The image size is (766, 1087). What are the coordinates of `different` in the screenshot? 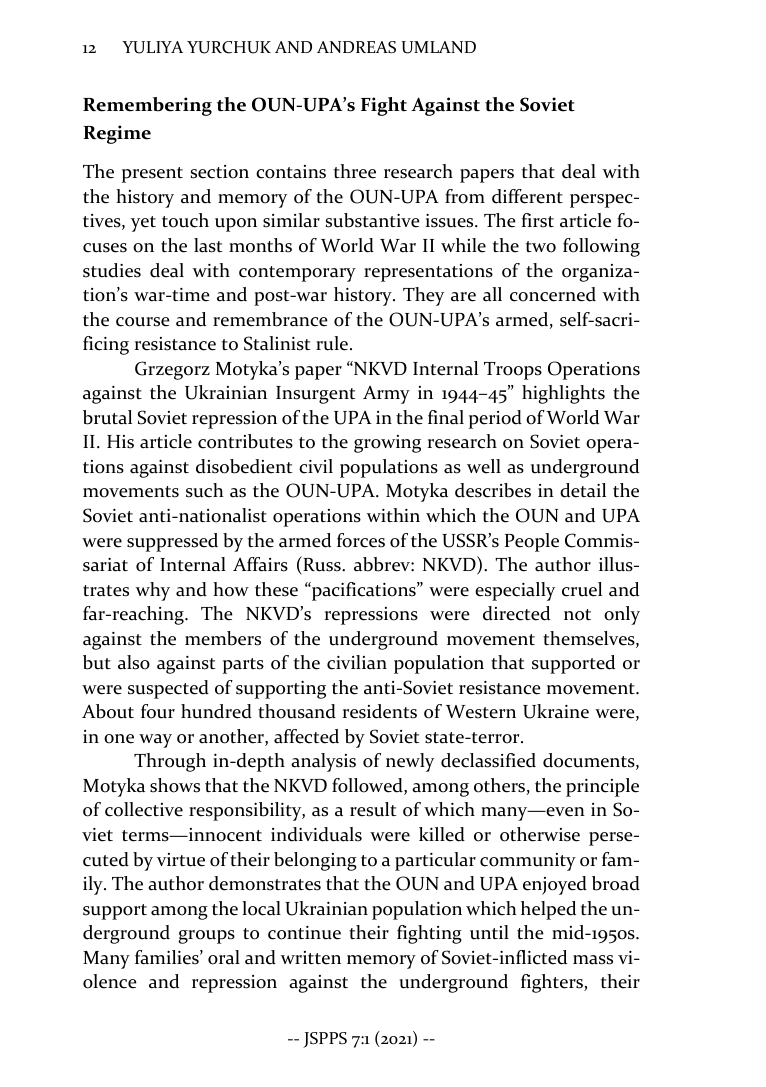 It's located at (527, 196).
